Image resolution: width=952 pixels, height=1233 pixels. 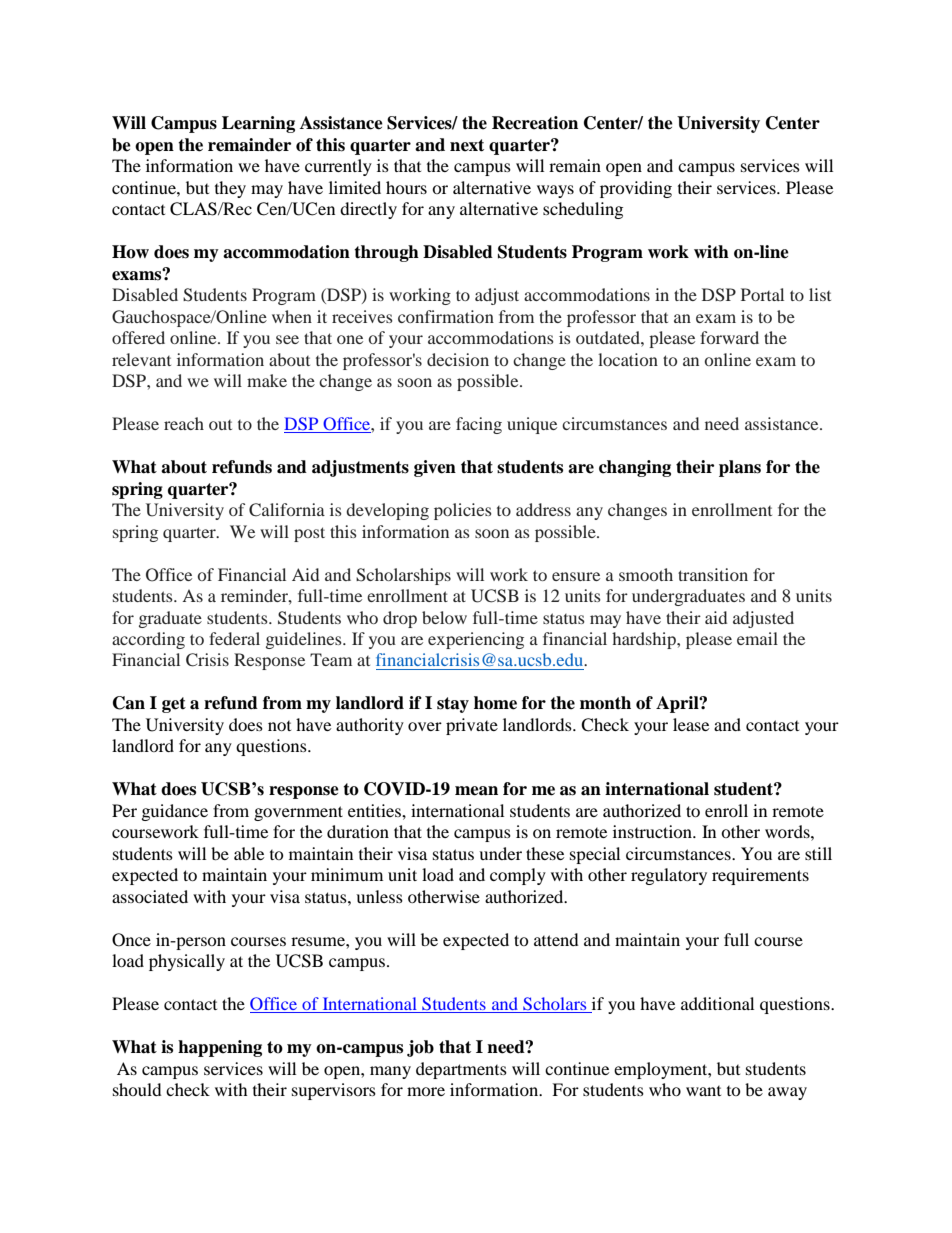 What do you see at coordinates (220, 1048) in the screenshot?
I see `happening` at bounding box center [220, 1048].
